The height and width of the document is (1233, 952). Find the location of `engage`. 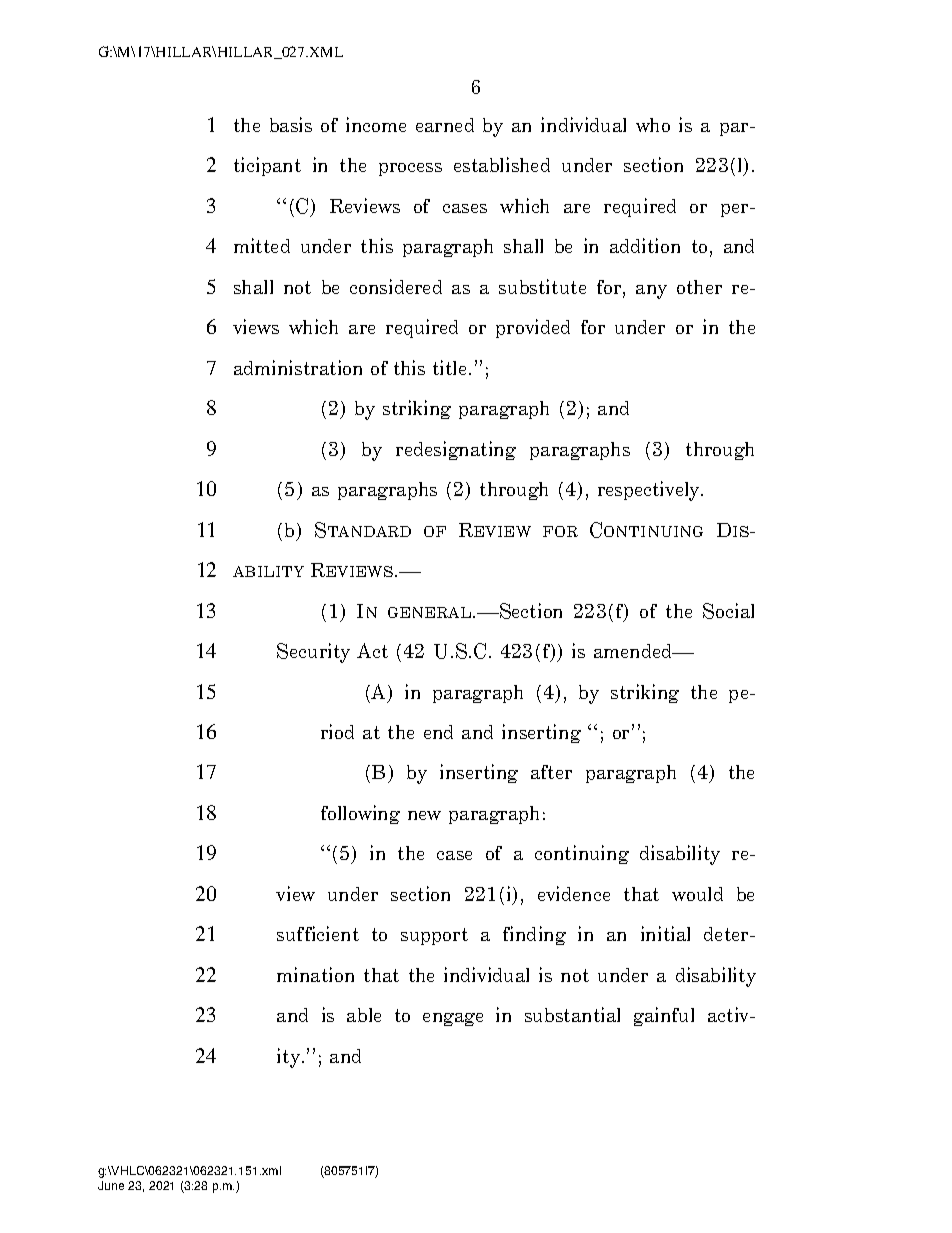

engage is located at coordinates (453, 1019).
